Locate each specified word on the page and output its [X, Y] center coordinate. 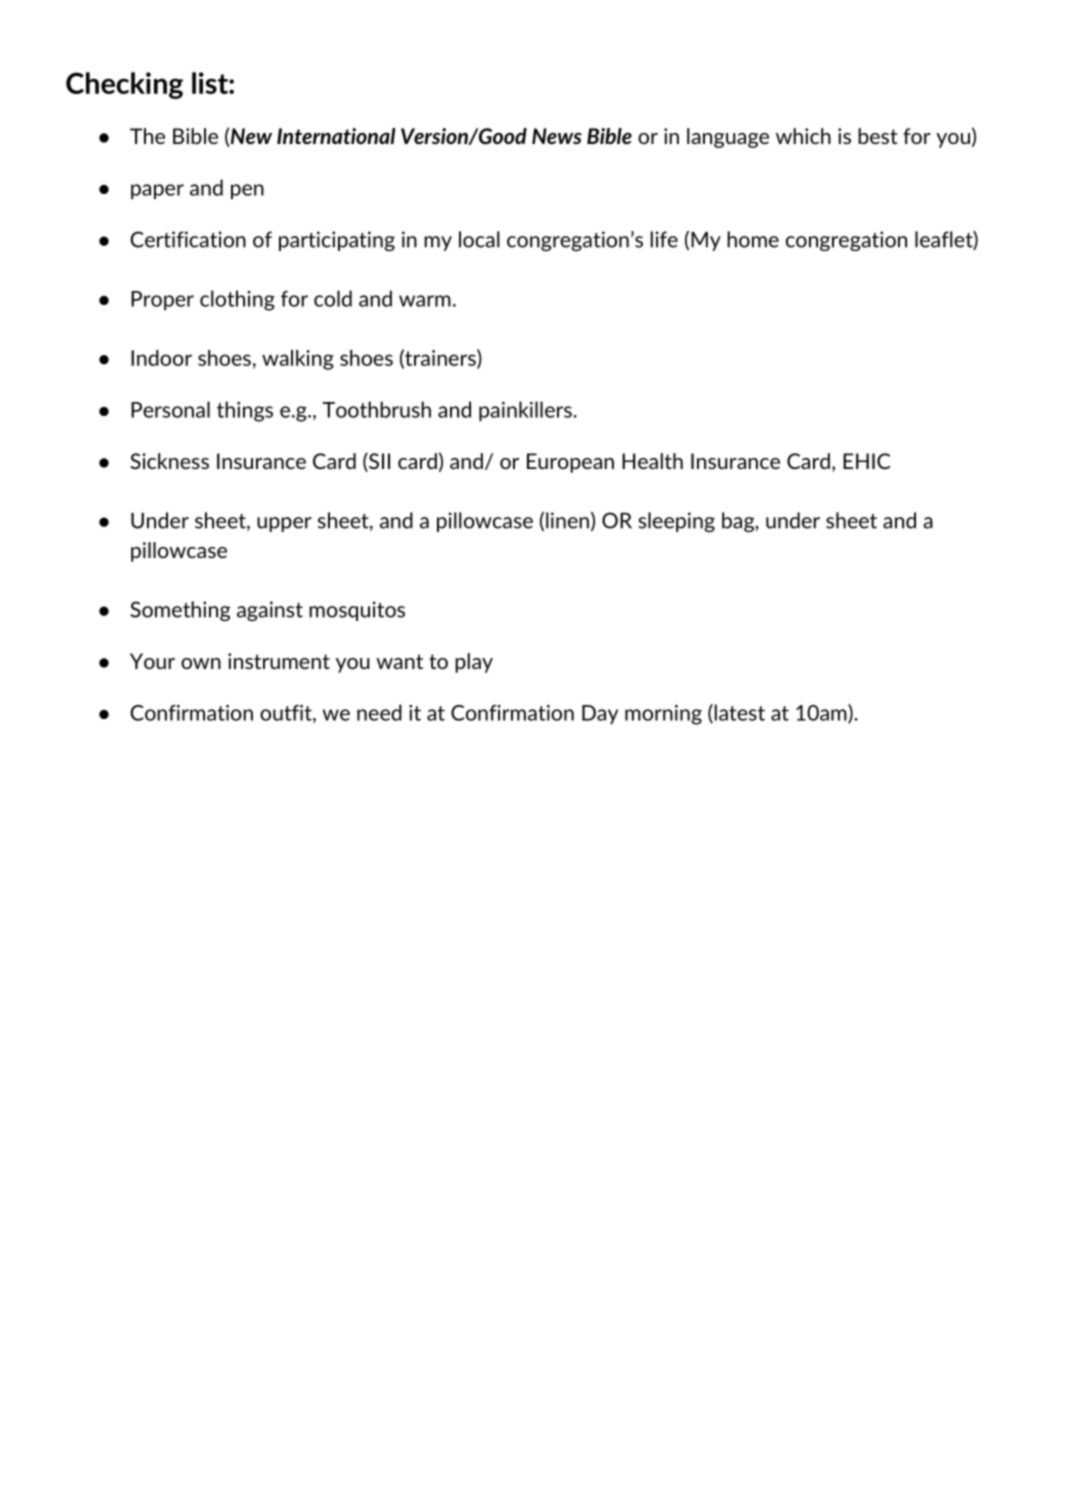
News [557, 136]
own [201, 663]
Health [652, 461]
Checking [124, 85]
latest [738, 713]
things [245, 411]
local [479, 239]
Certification [188, 239]
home [753, 239]
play [474, 663]
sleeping [677, 522]
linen [567, 520]
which [803, 136]
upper [284, 524]
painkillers [526, 411]
